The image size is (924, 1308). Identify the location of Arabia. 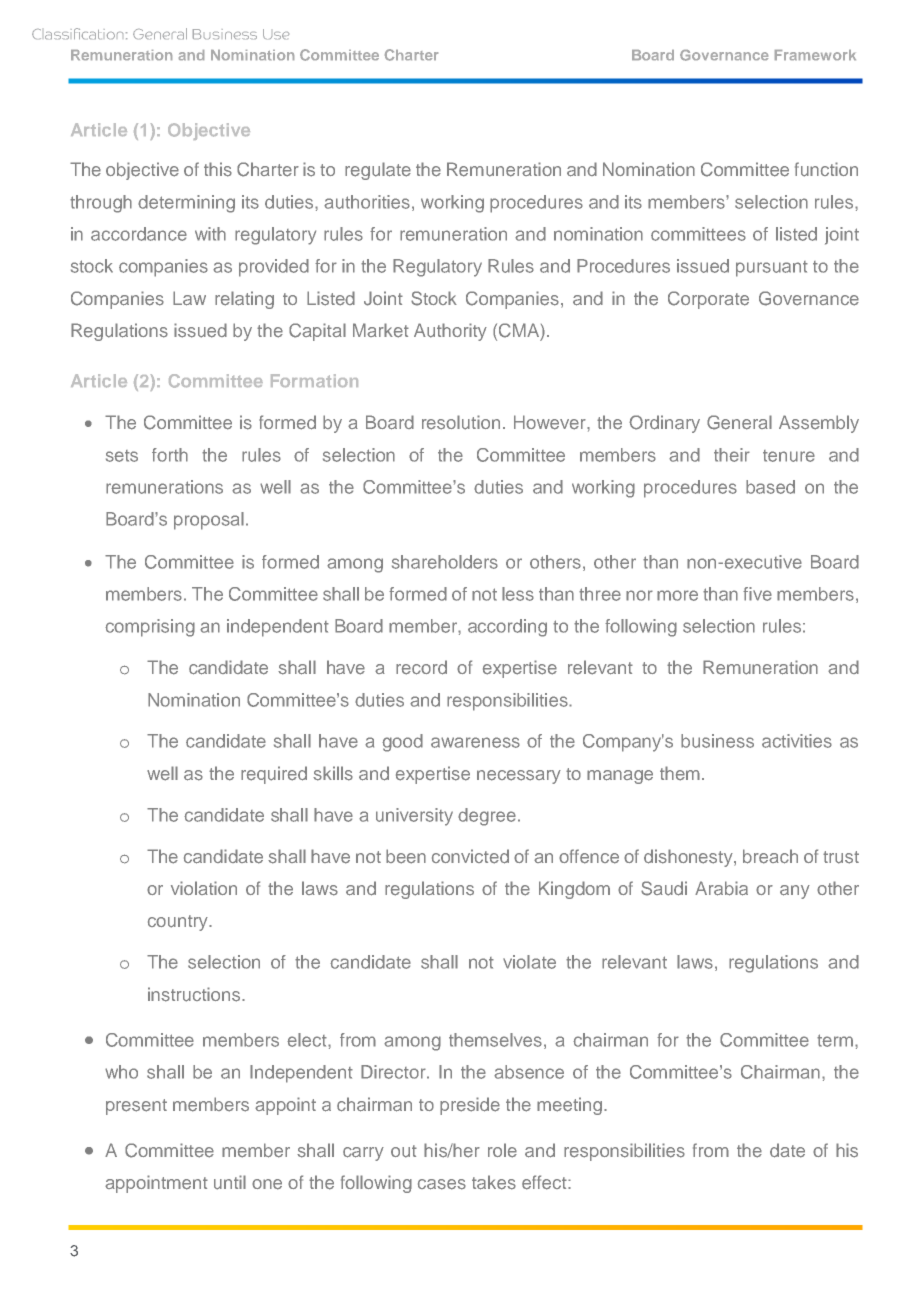
(721, 888).
